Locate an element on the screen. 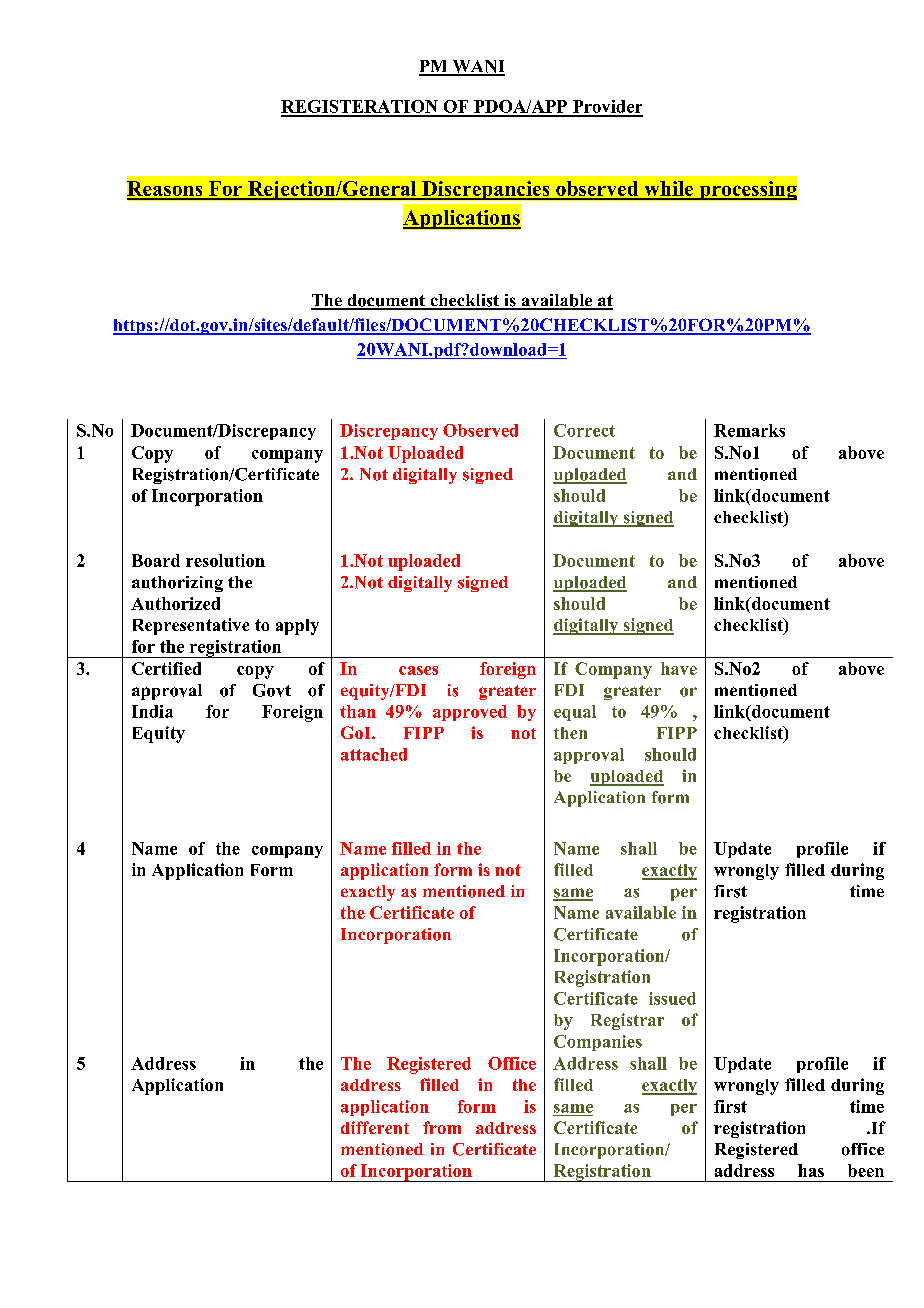  resolution is located at coordinates (225, 560).
